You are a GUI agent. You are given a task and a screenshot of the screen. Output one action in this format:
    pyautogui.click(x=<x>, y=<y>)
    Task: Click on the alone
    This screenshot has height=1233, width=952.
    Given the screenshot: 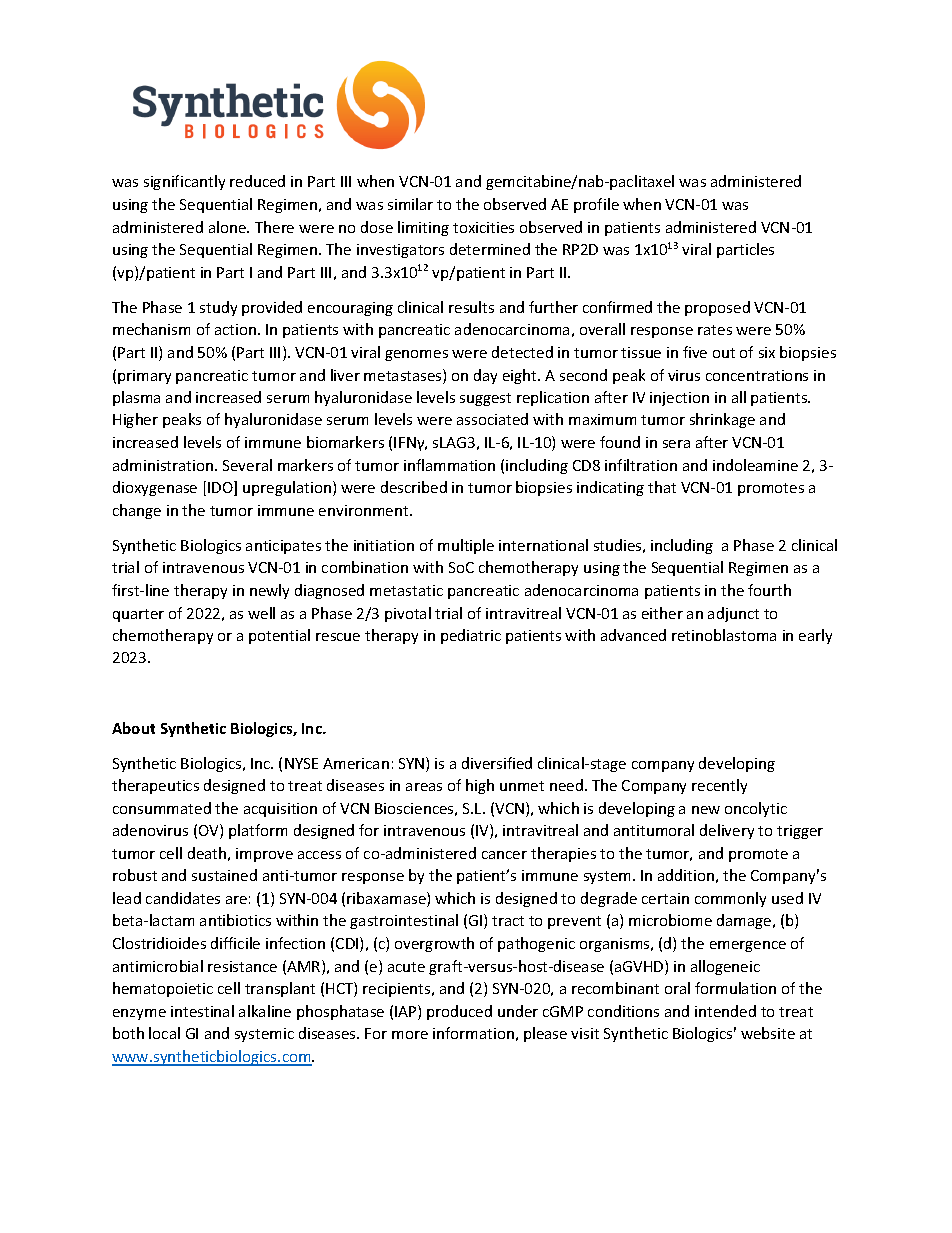 What is the action you would take?
    pyautogui.click(x=229, y=227)
